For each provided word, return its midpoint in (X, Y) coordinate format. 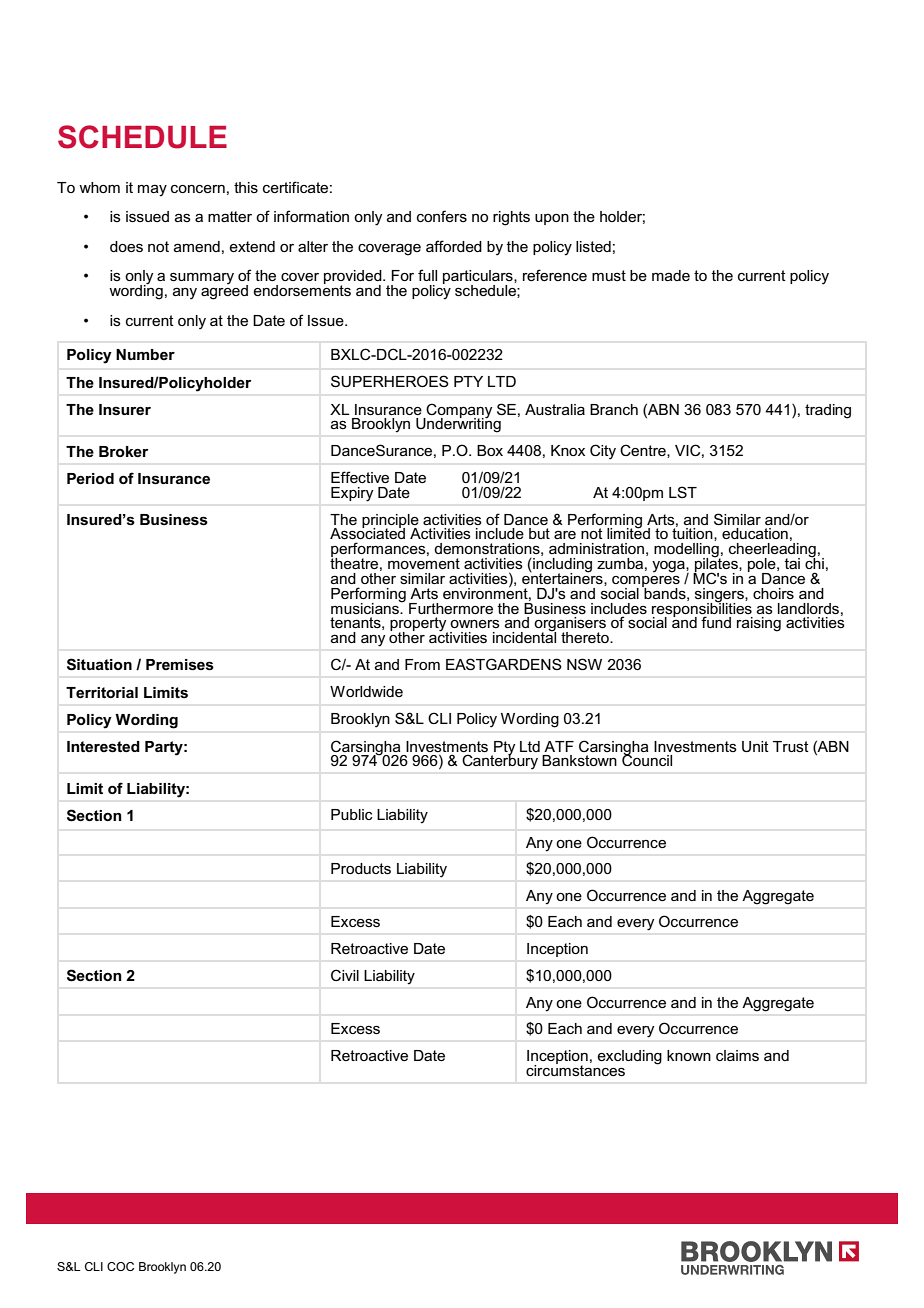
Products (361, 868)
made (671, 275)
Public (352, 814)
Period (90, 478)
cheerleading (772, 551)
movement (424, 563)
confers (442, 216)
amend (197, 246)
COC (120, 1266)
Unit (755, 746)
